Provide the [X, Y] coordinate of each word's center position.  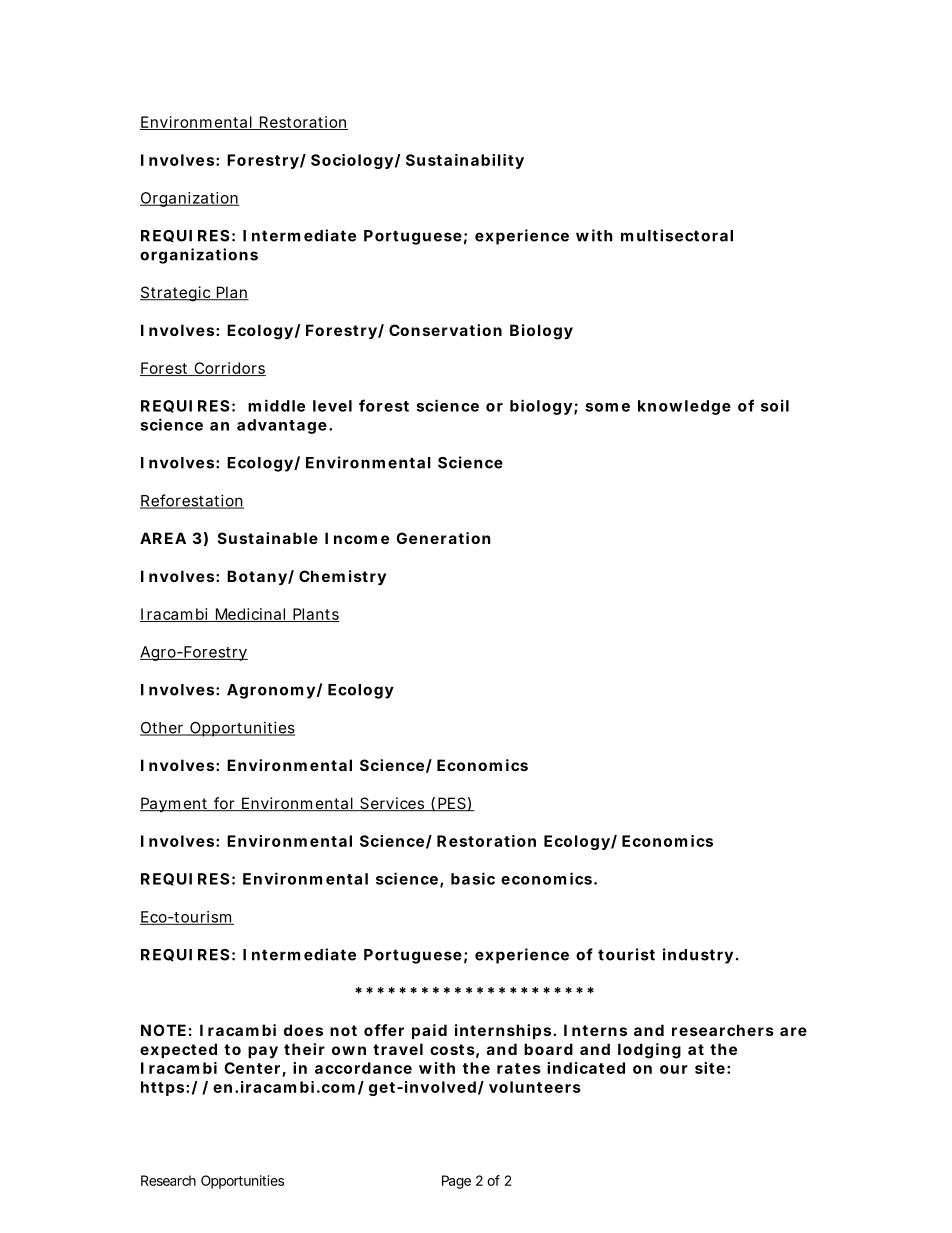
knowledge [684, 407]
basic [473, 878]
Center [252, 1068]
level [332, 406]
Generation [443, 538]
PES [451, 804]
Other [163, 729]
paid [429, 1031]
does [303, 1030]
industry [698, 956]
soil [775, 405]
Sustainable [268, 538]
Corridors [229, 369]
